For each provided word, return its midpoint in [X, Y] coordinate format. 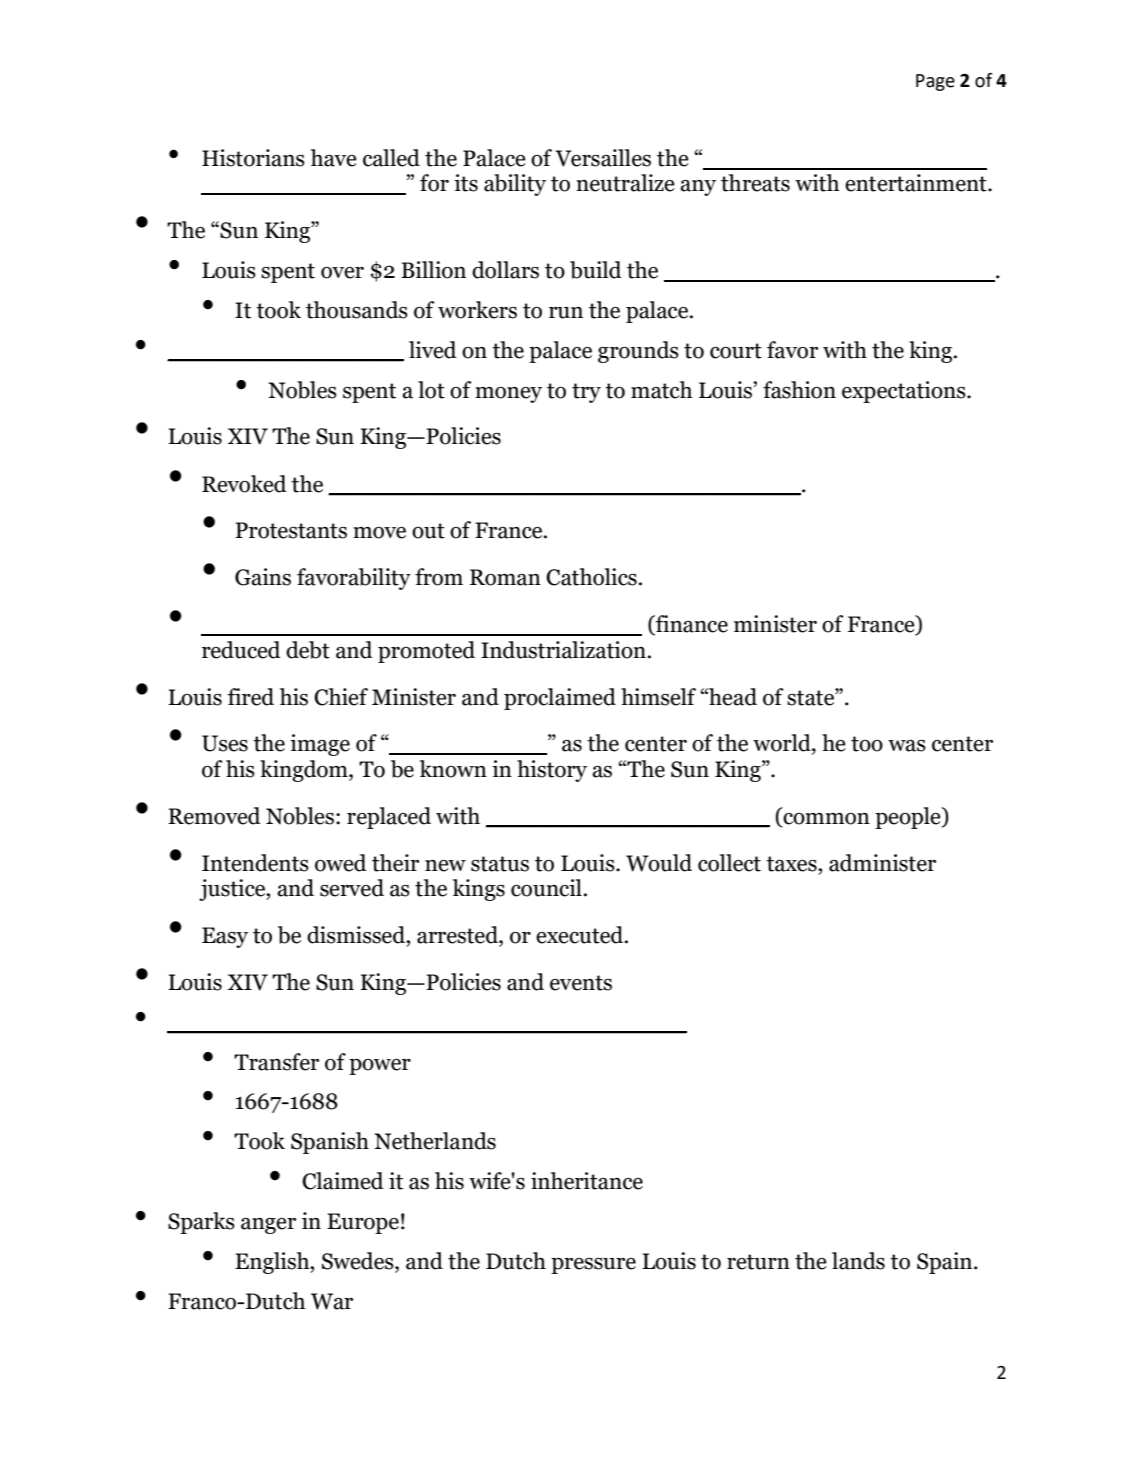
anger [268, 1226]
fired [251, 697]
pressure [593, 1266]
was [907, 746]
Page [935, 82]
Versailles [603, 158]
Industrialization [563, 650]
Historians [253, 158]
